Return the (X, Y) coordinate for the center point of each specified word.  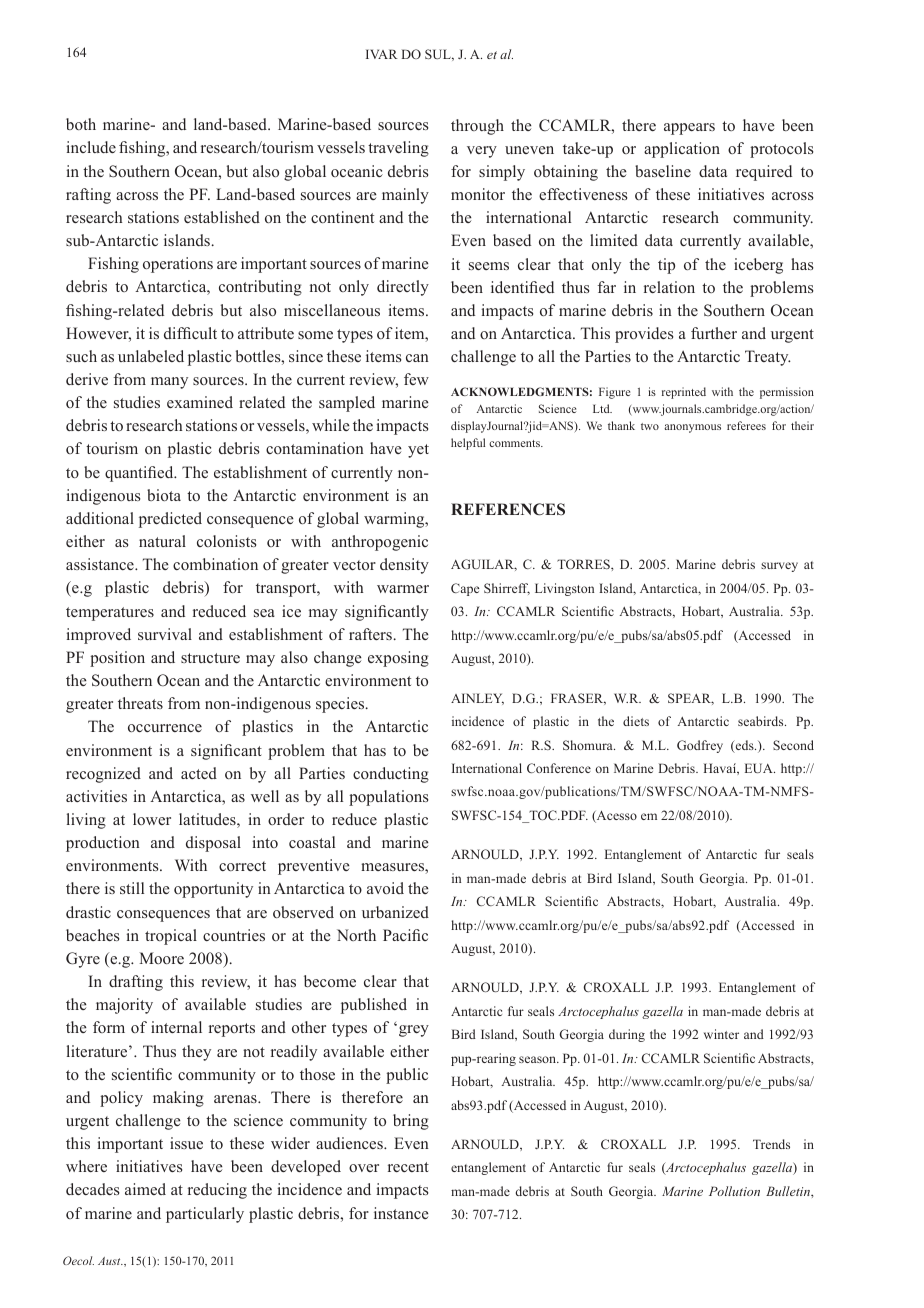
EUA (760, 768)
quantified (140, 474)
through (477, 127)
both (81, 124)
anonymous (692, 428)
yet (418, 451)
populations (388, 798)
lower (152, 819)
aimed (145, 1189)
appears (689, 129)
